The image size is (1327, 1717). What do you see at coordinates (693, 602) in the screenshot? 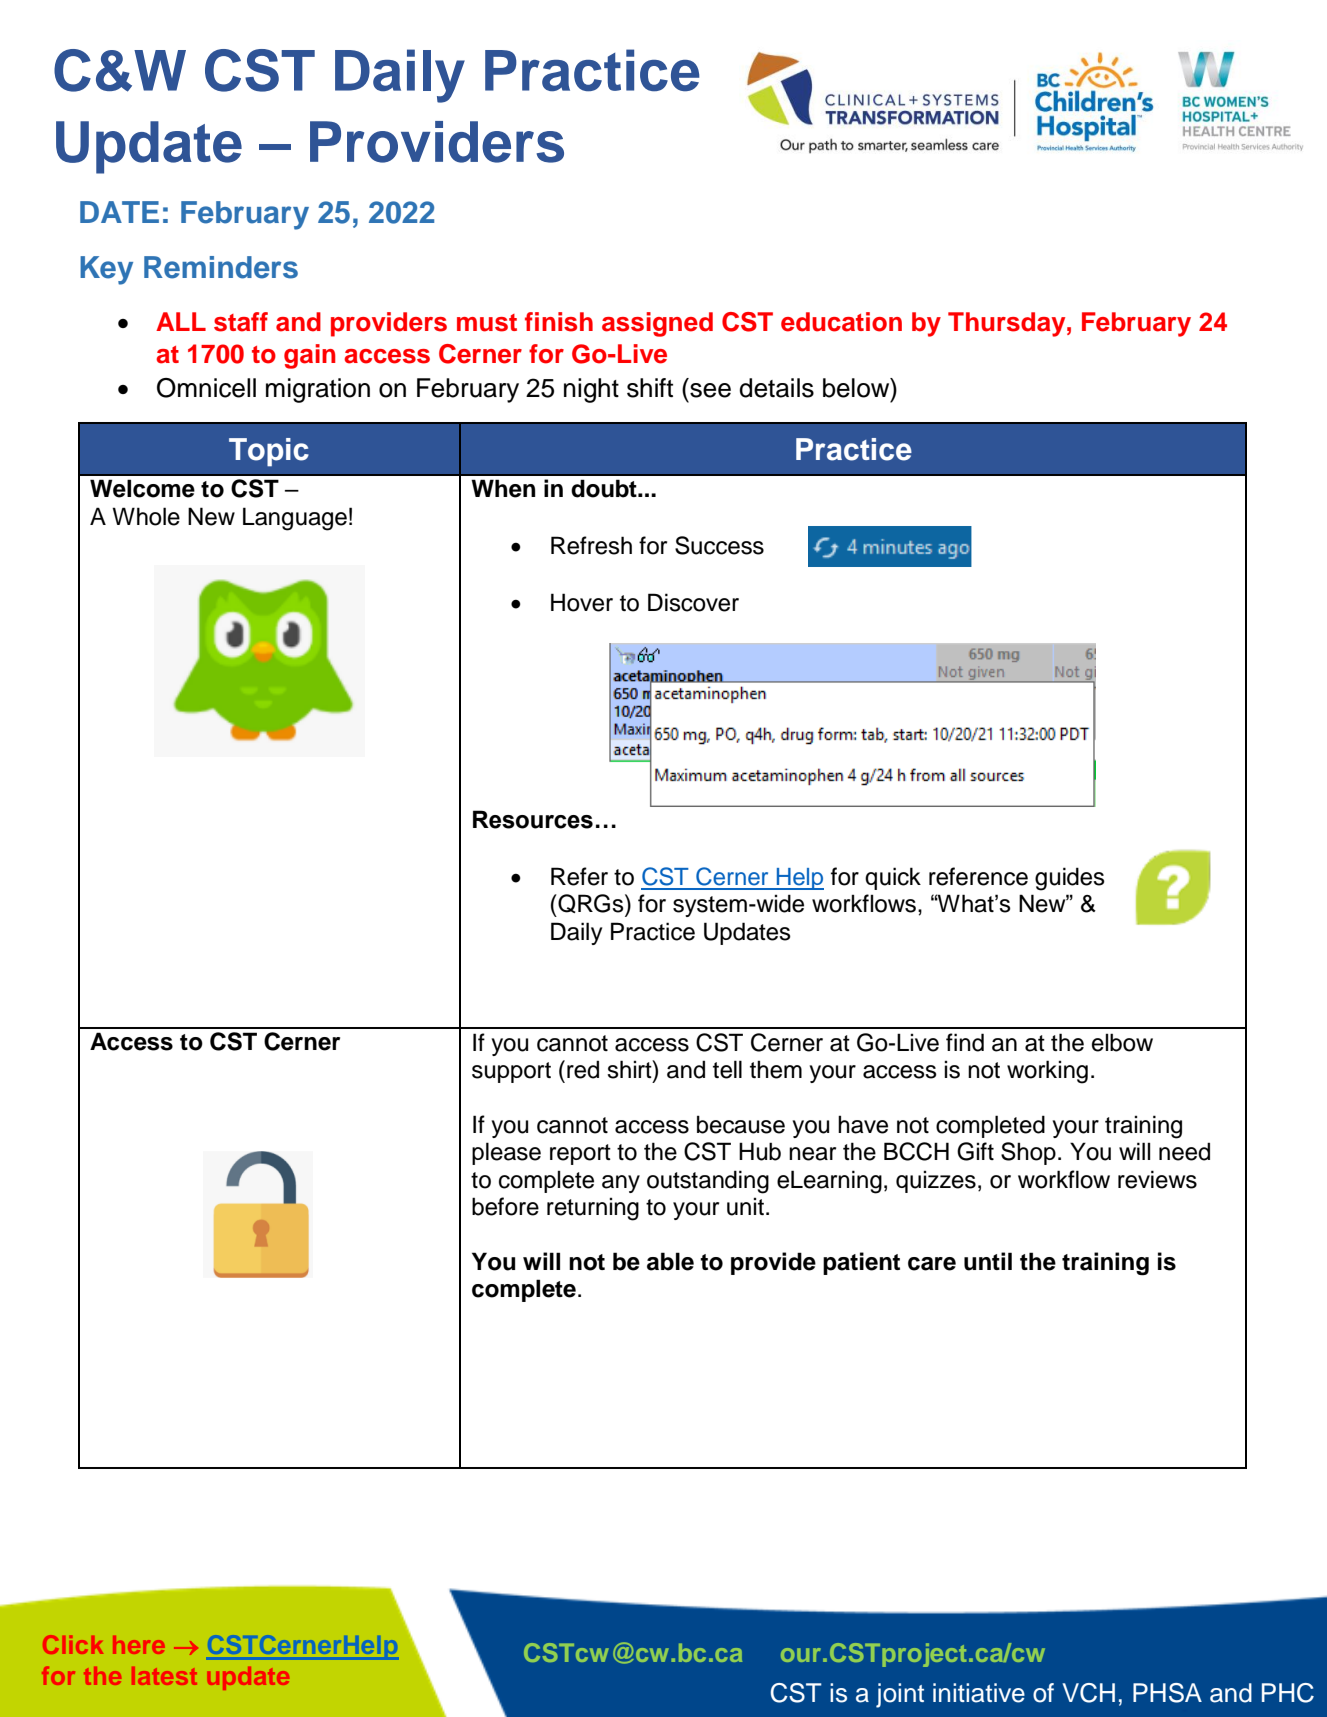
I see `Discover` at bounding box center [693, 602].
